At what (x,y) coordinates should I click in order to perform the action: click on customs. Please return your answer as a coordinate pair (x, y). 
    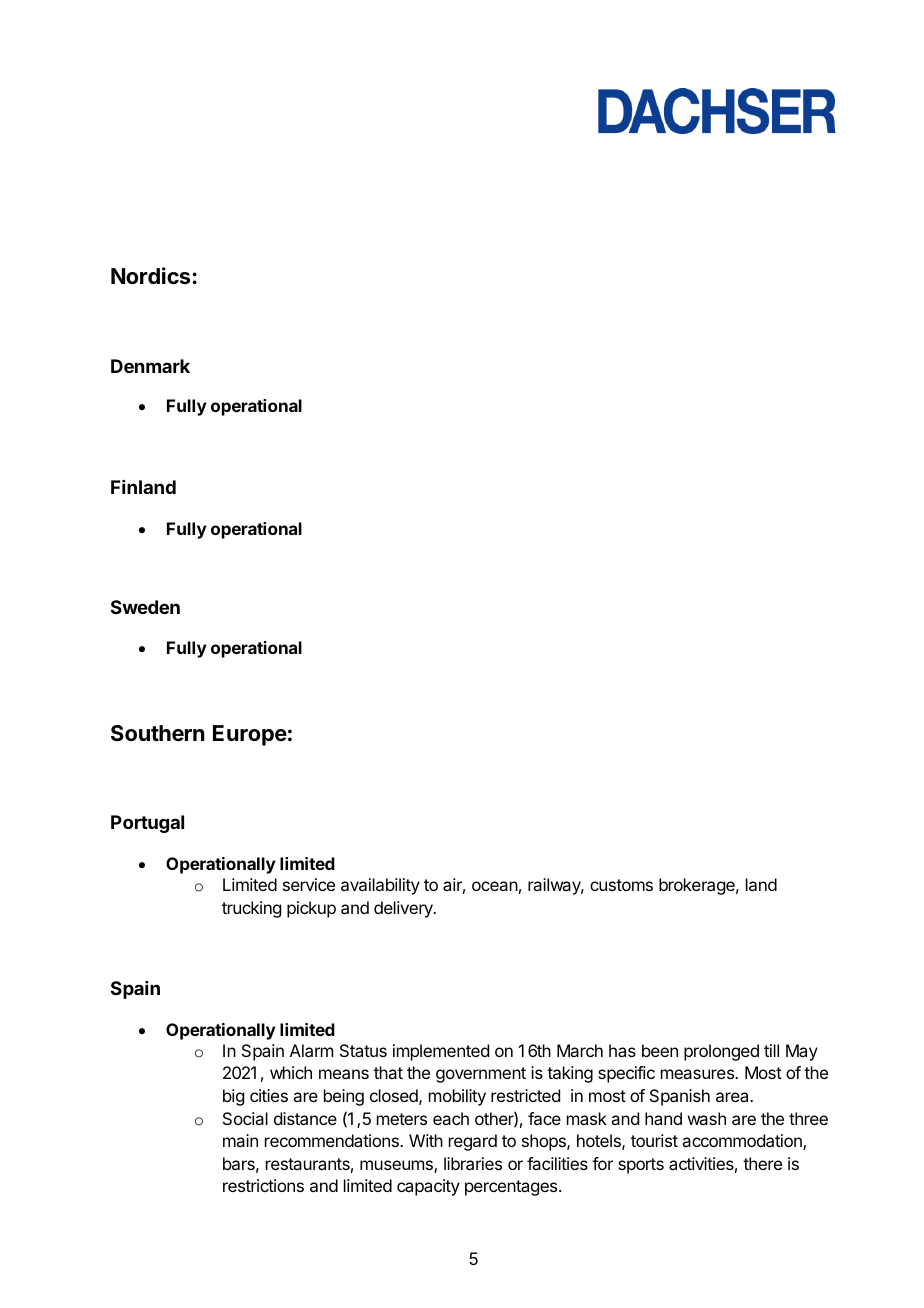
    Looking at the image, I should click on (621, 885).
